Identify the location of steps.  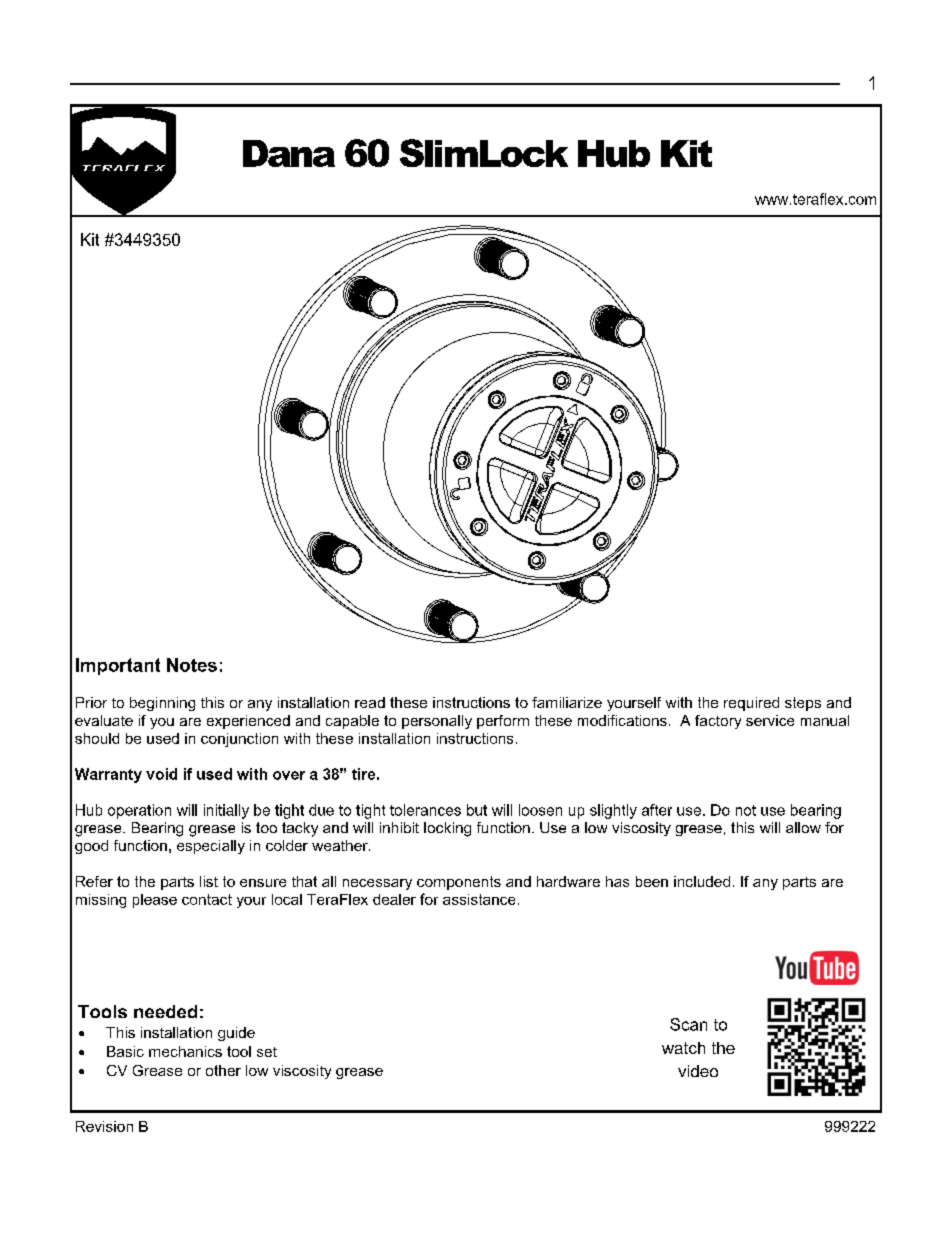
(803, 704).
